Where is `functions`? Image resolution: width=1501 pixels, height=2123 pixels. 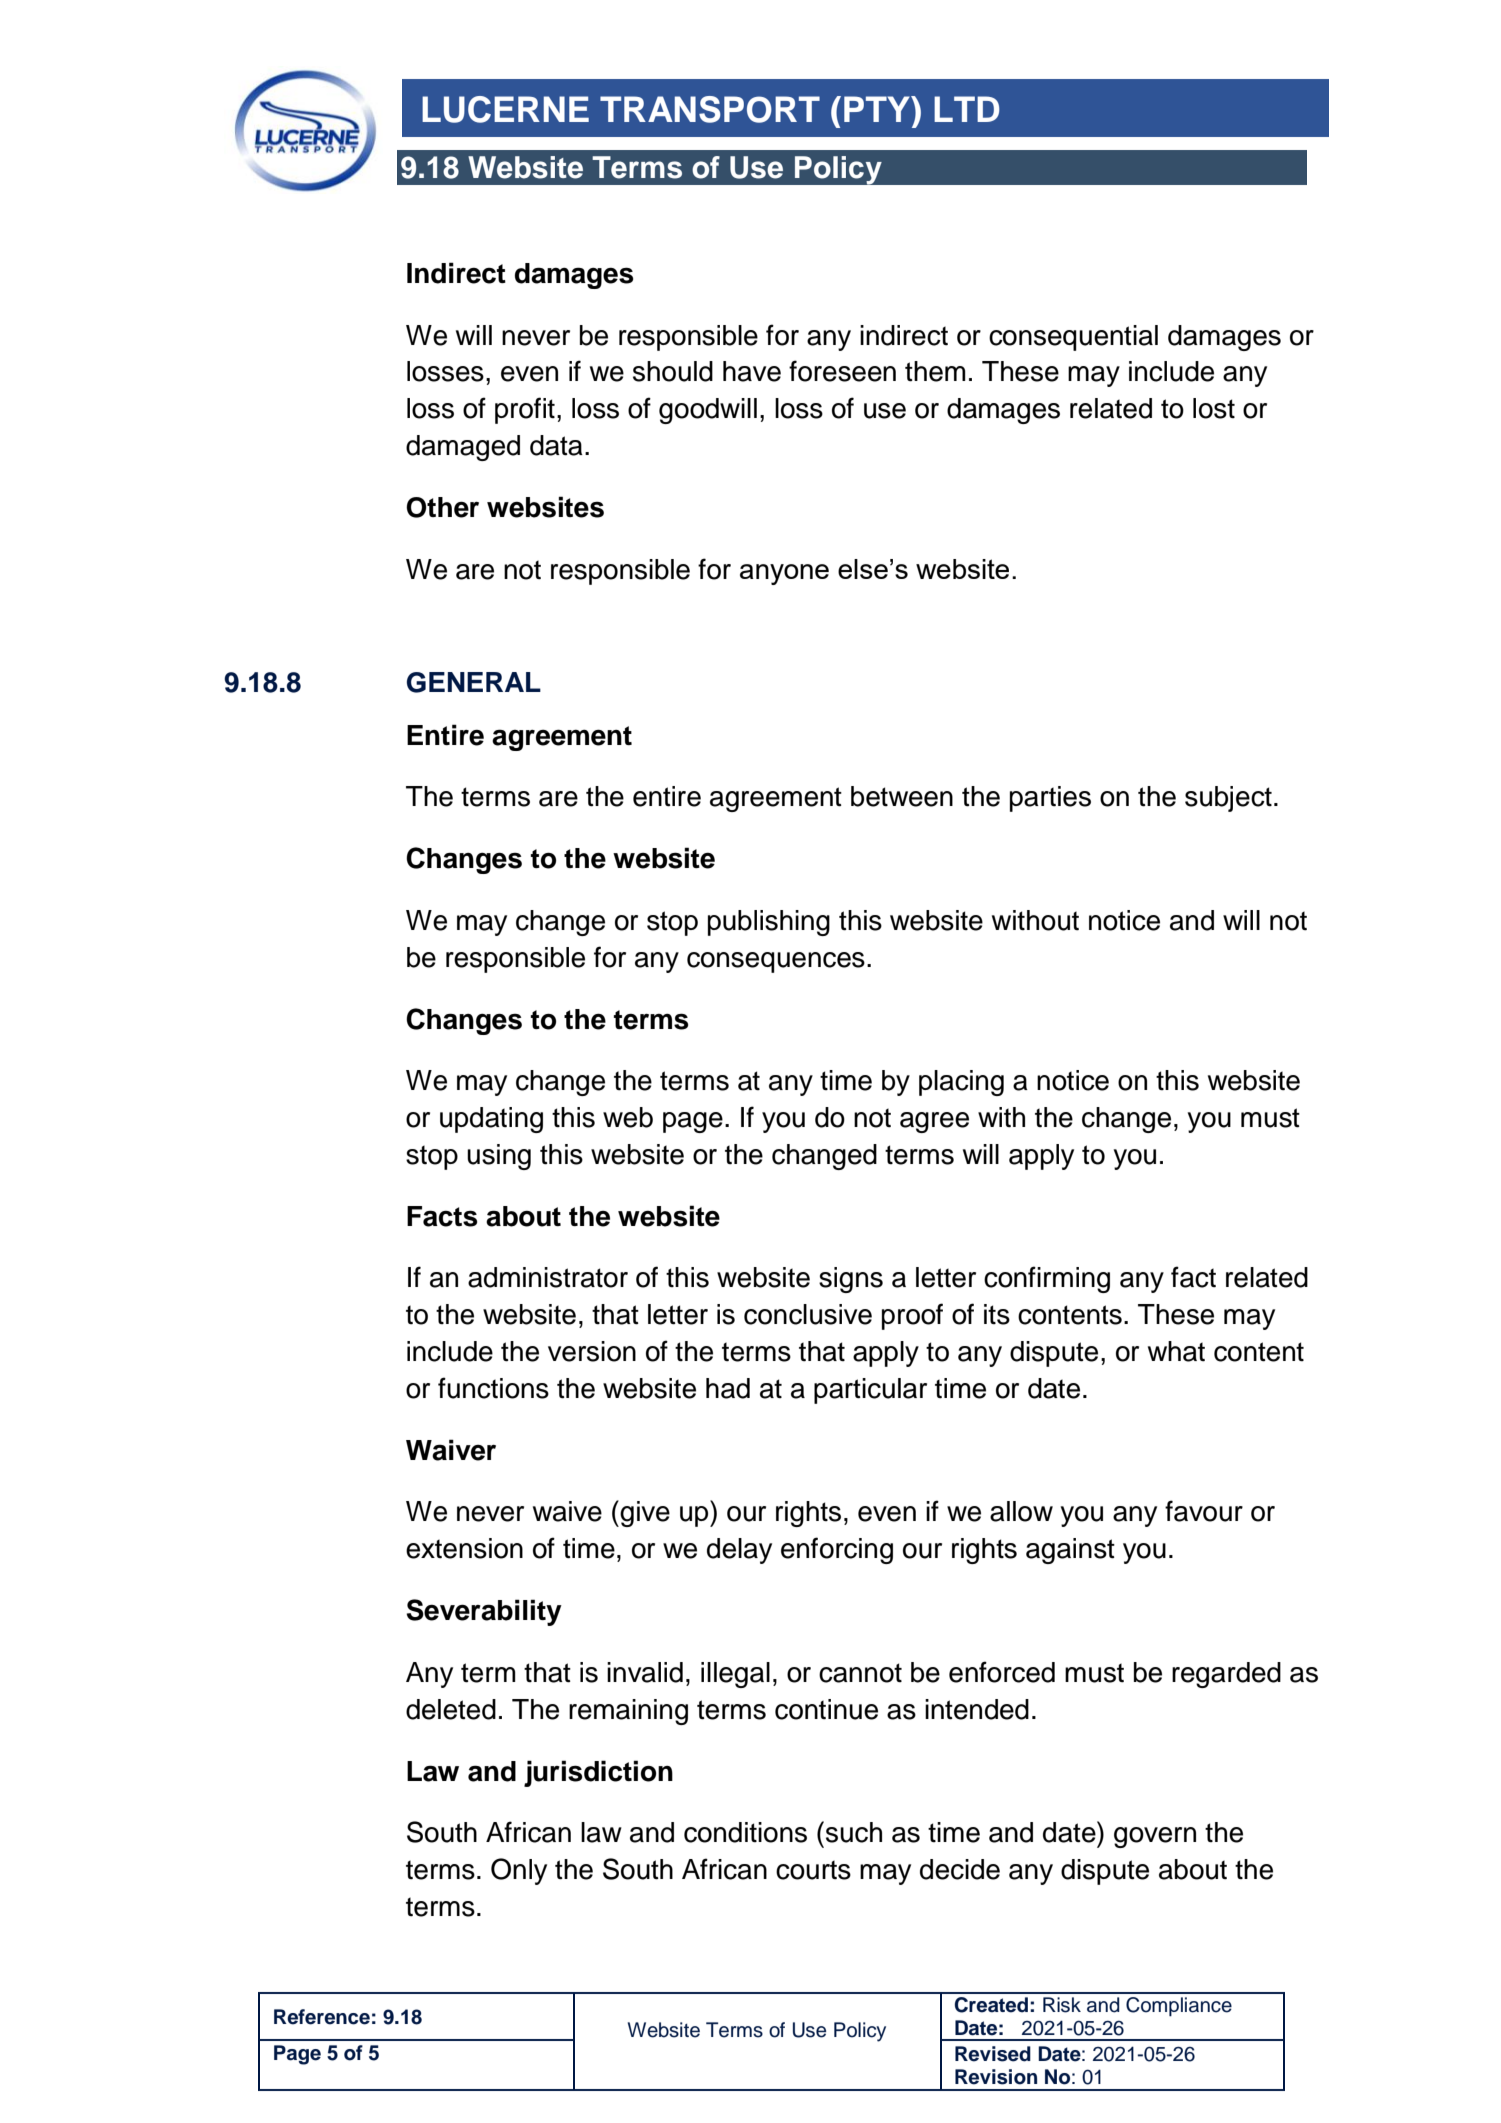 functions is located at coordinates (493, 1388).
